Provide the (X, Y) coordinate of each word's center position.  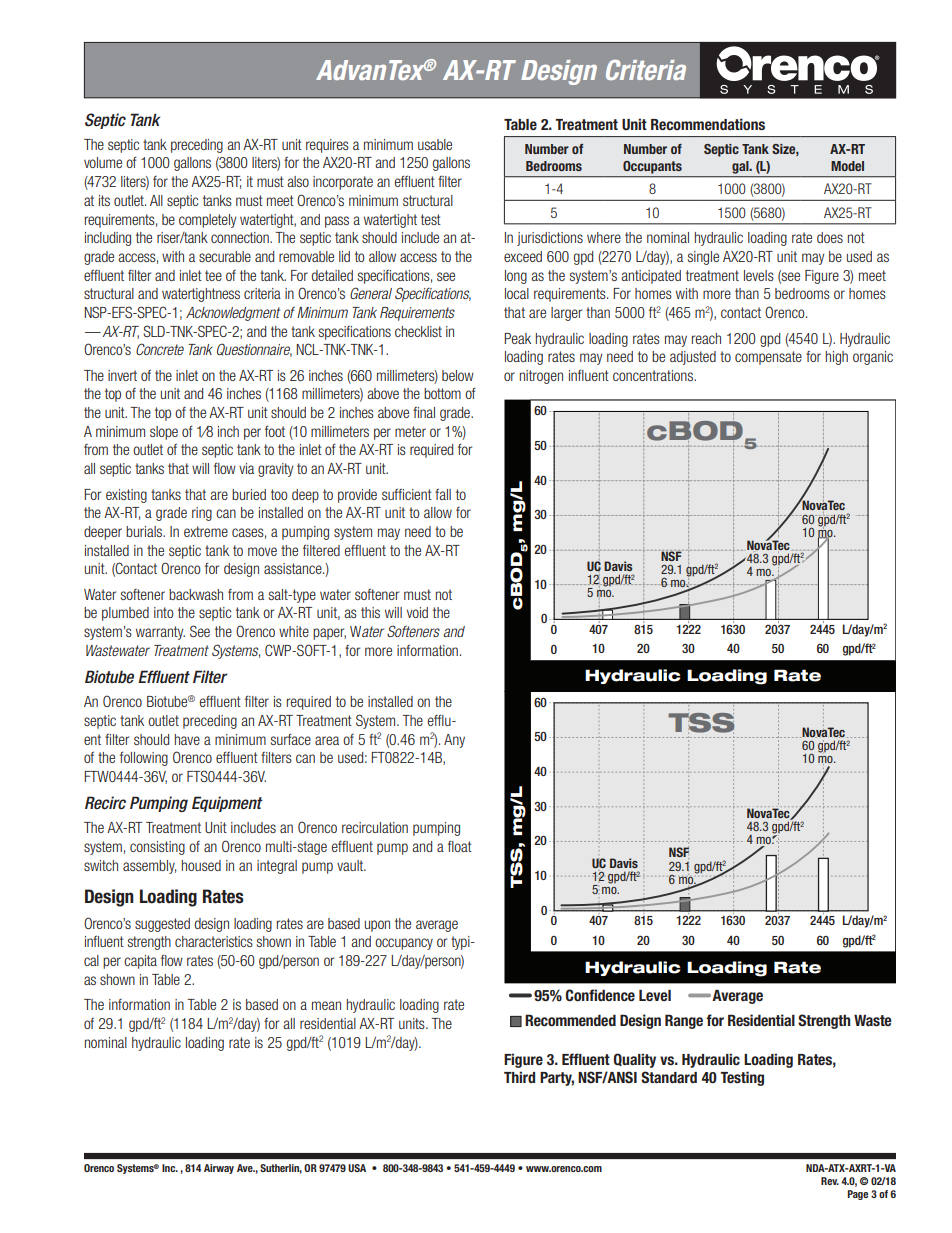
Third (519, 1077)
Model (847, 166)
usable (435, 144)
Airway (219, 1169)
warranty (160, 633)
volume (103, 162)
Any (454, 741)
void (417, 612)
